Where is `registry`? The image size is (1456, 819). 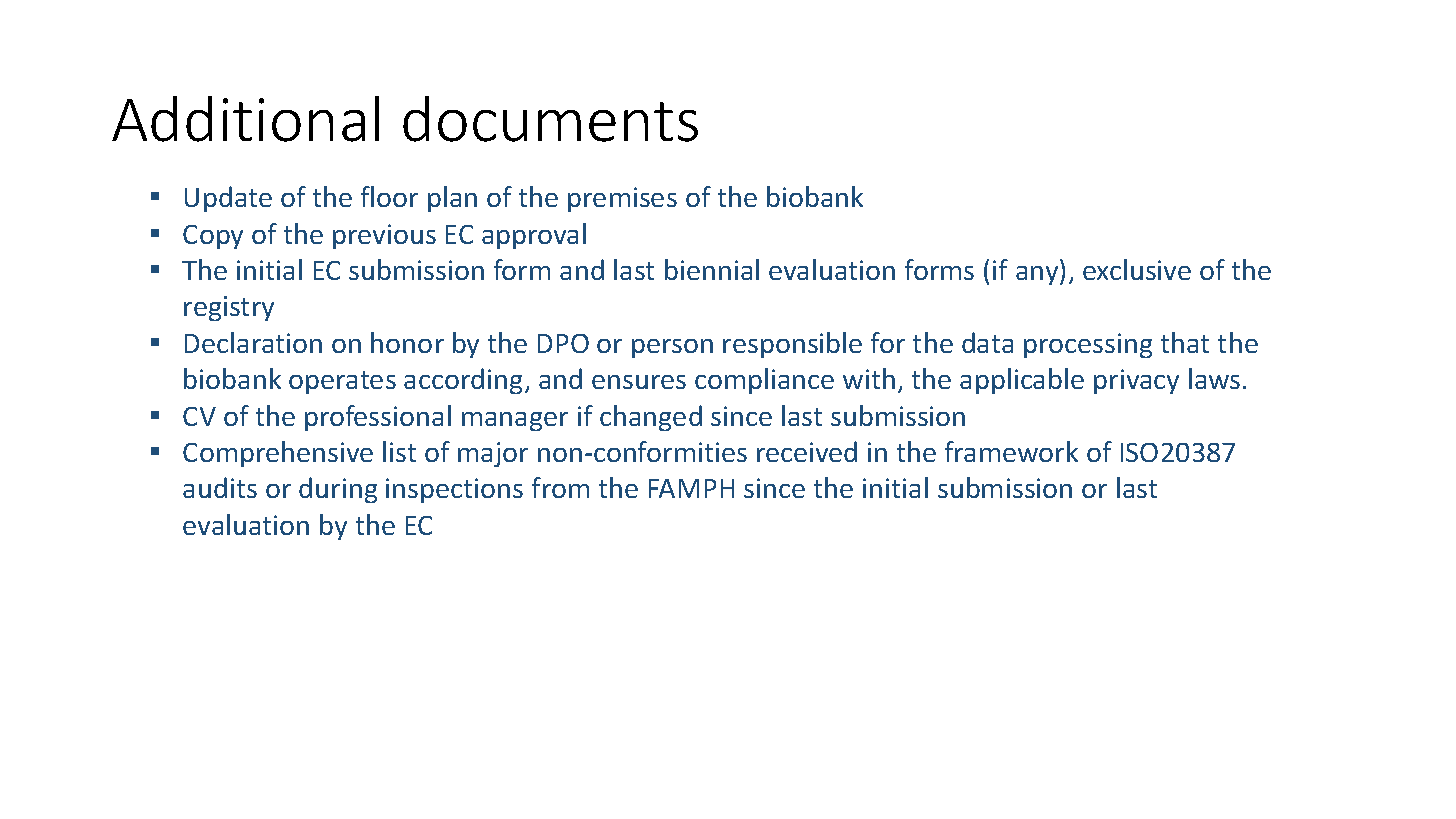 registry is located at coordinates (229, 308).
